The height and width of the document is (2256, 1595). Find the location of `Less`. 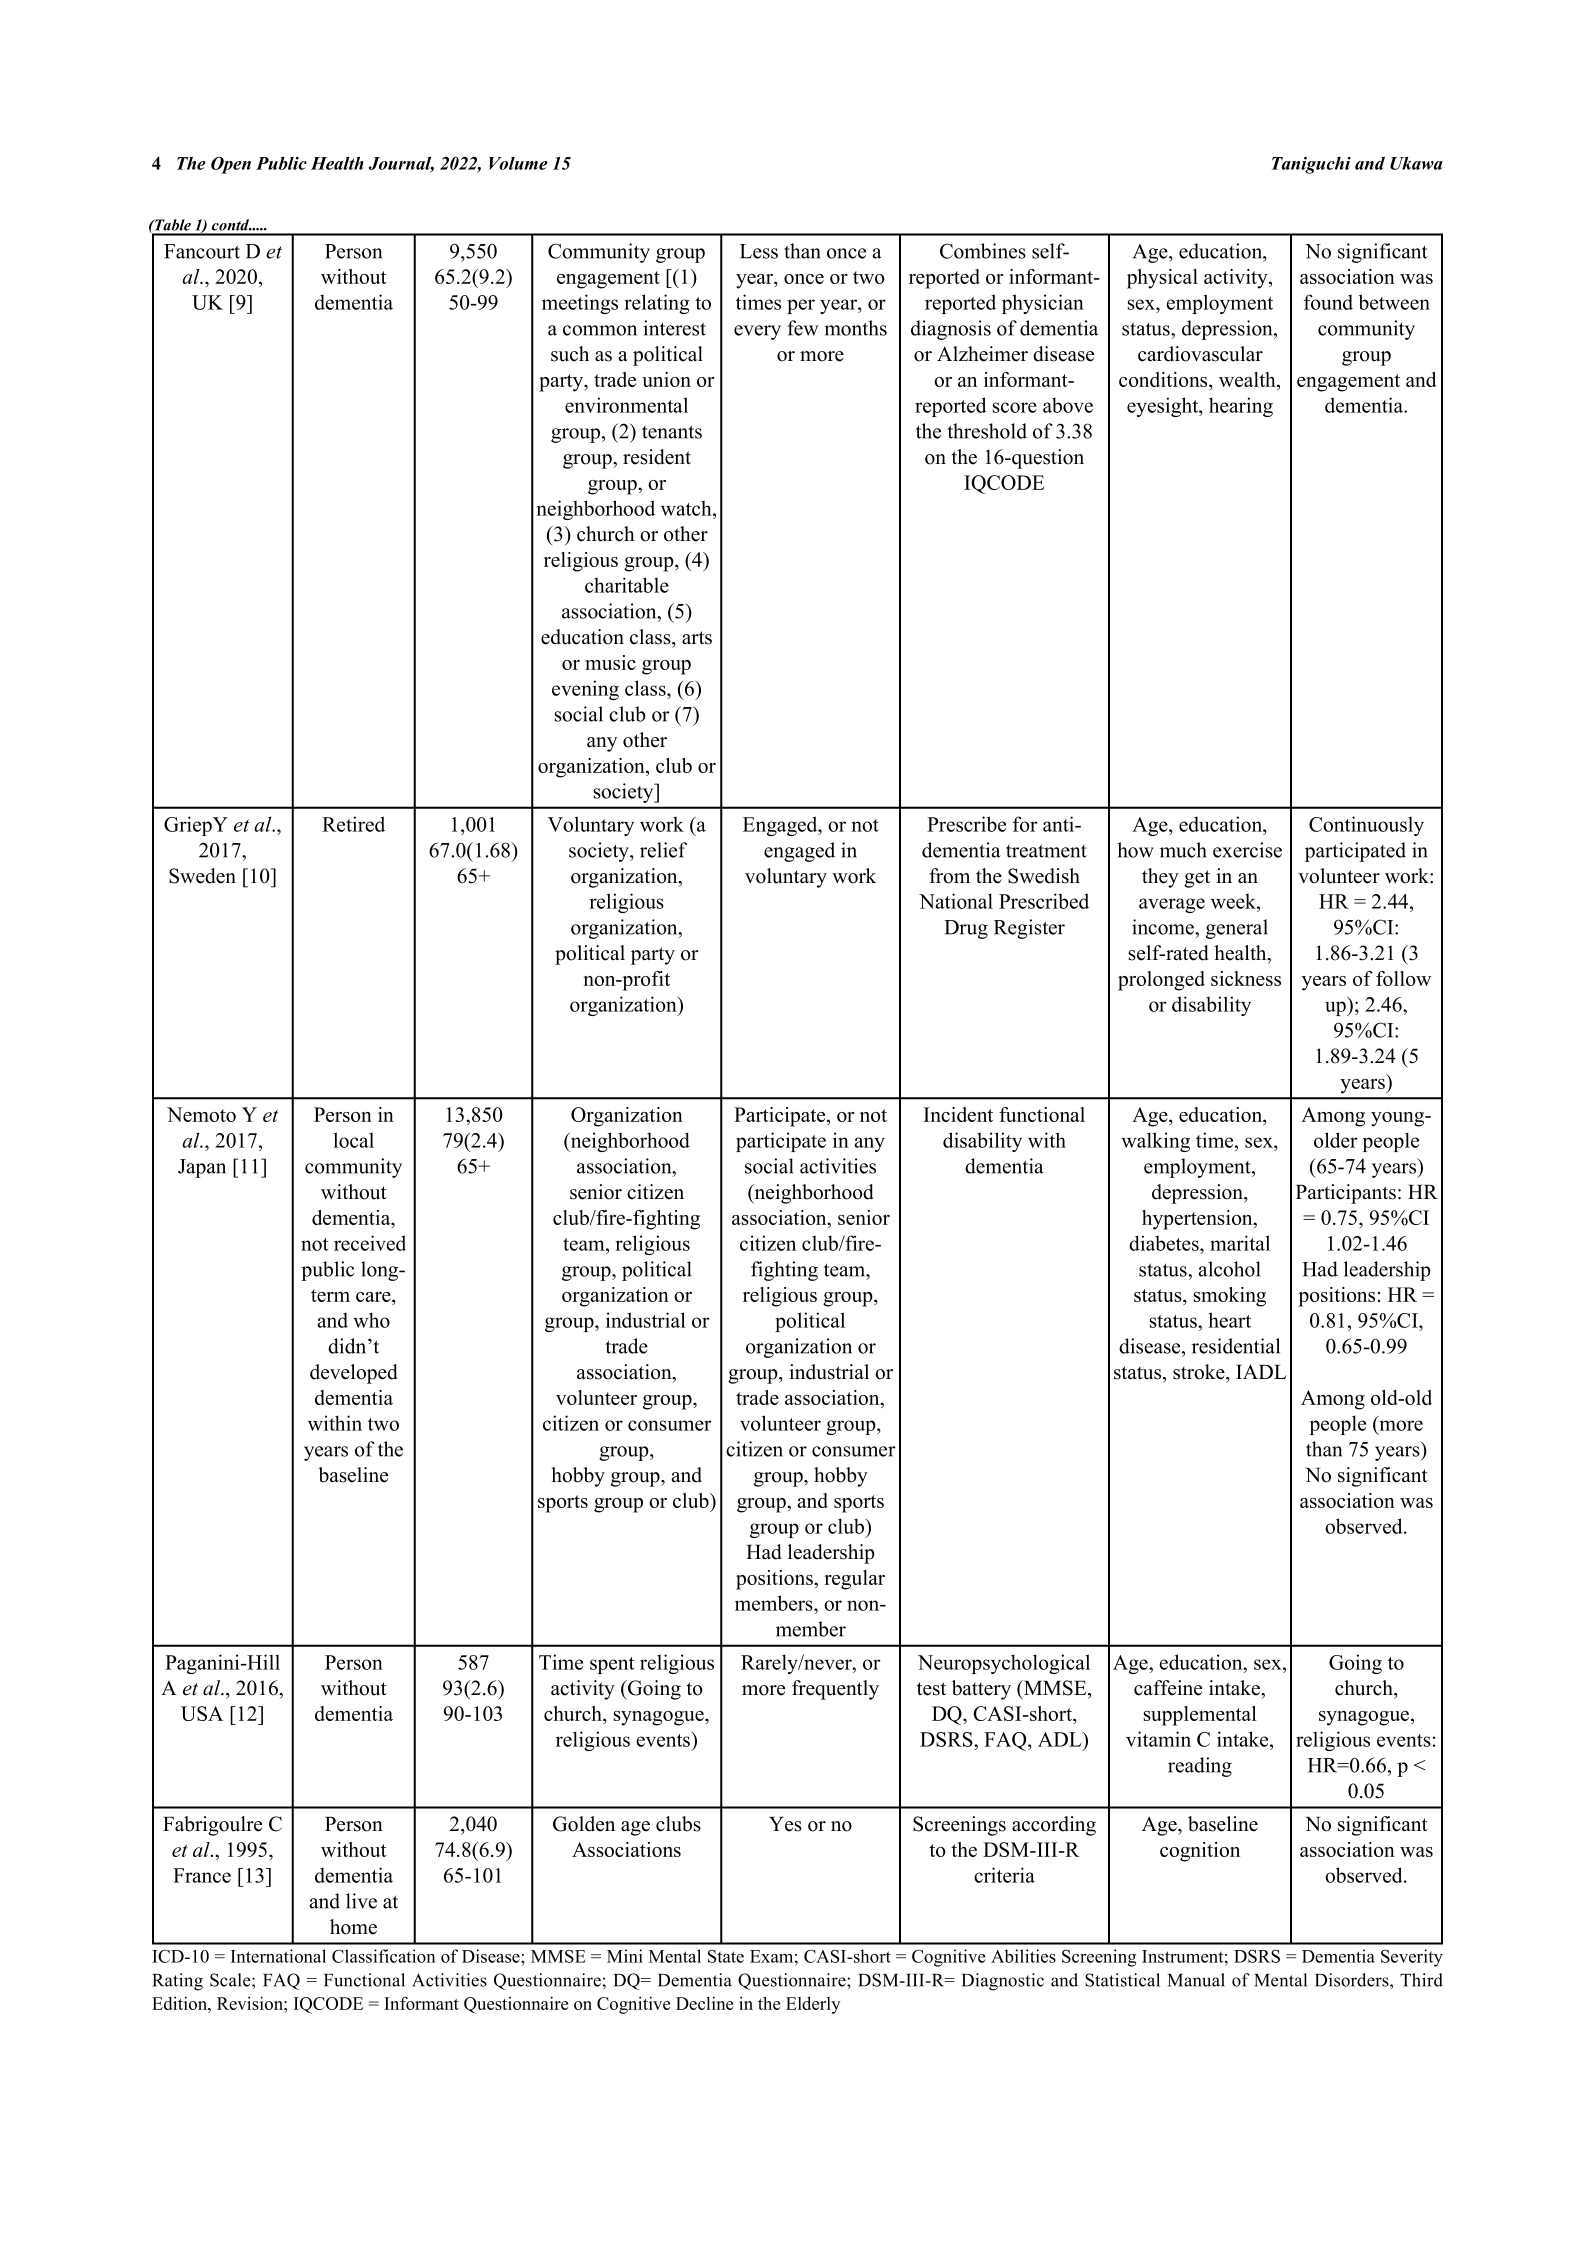

Less is located at coordinates (759, 251).
